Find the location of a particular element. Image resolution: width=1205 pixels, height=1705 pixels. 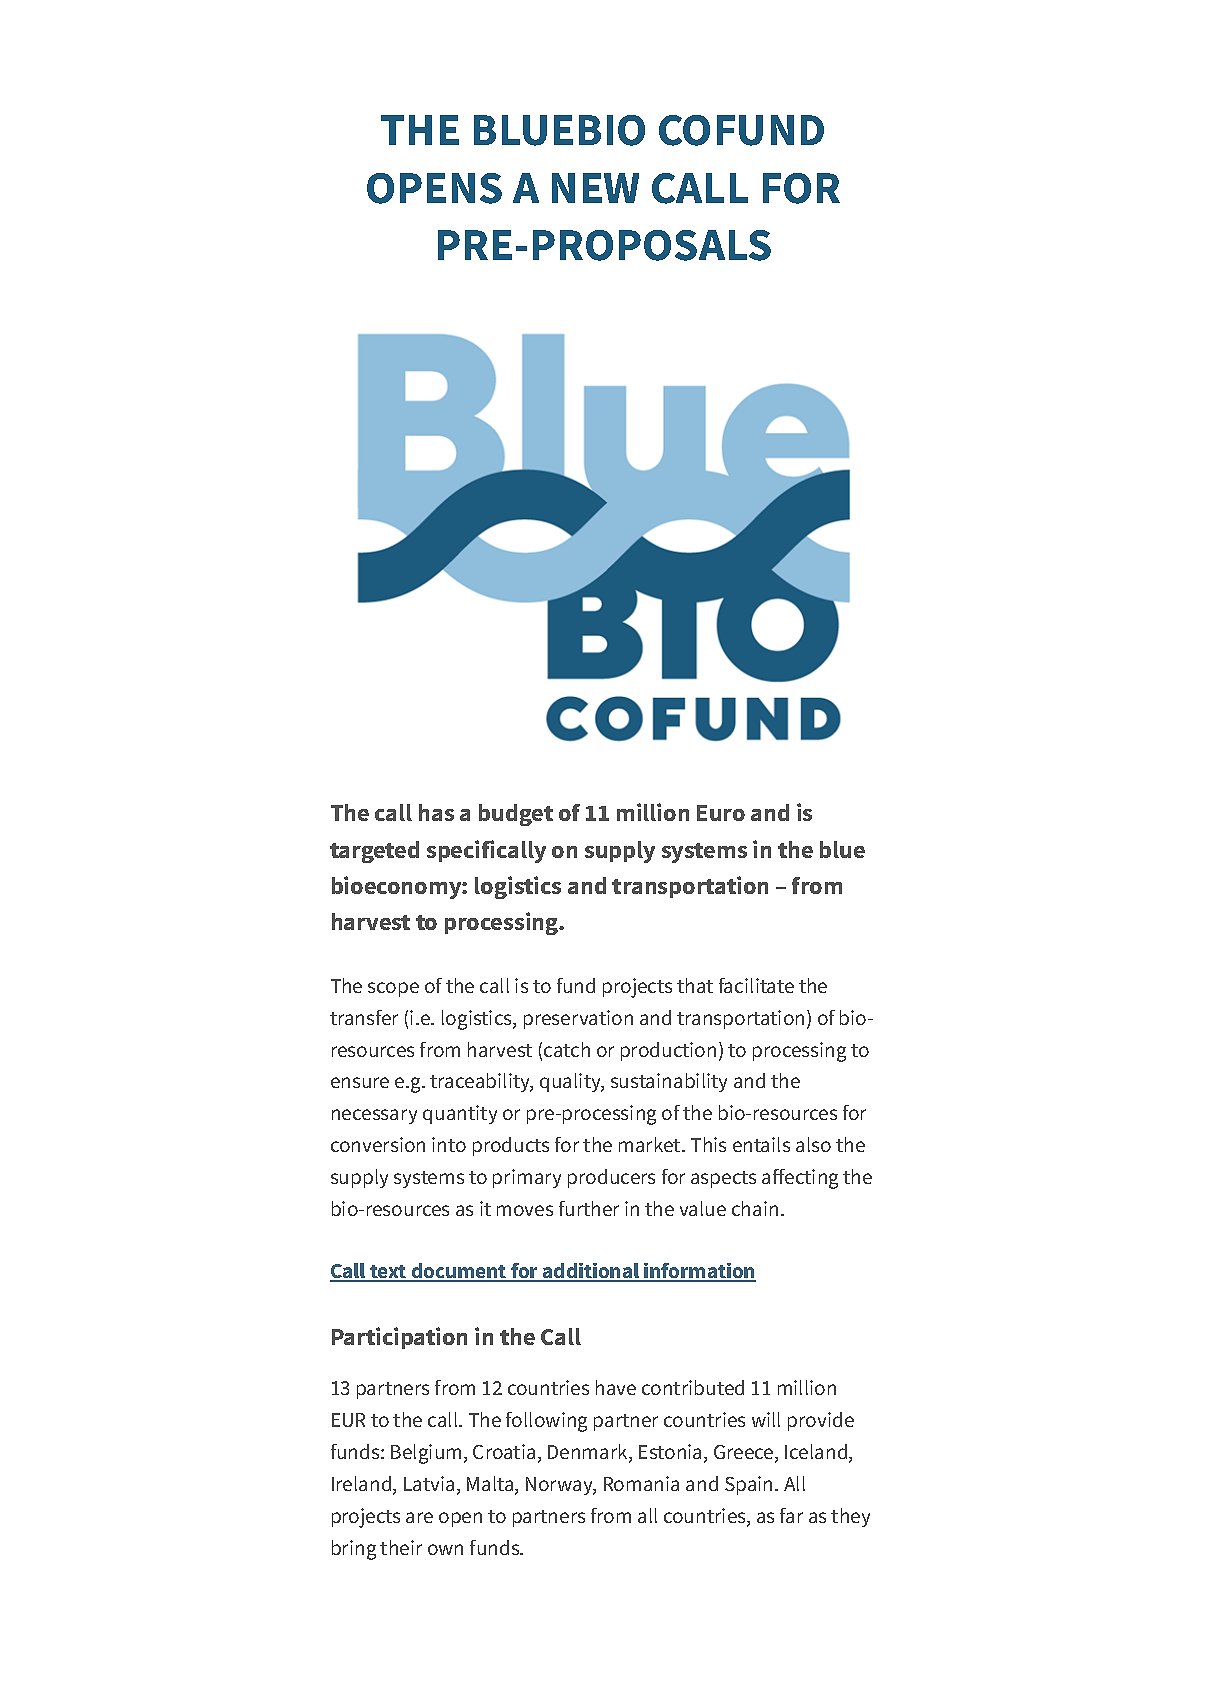

far is located at coordinates (791, 1515).
